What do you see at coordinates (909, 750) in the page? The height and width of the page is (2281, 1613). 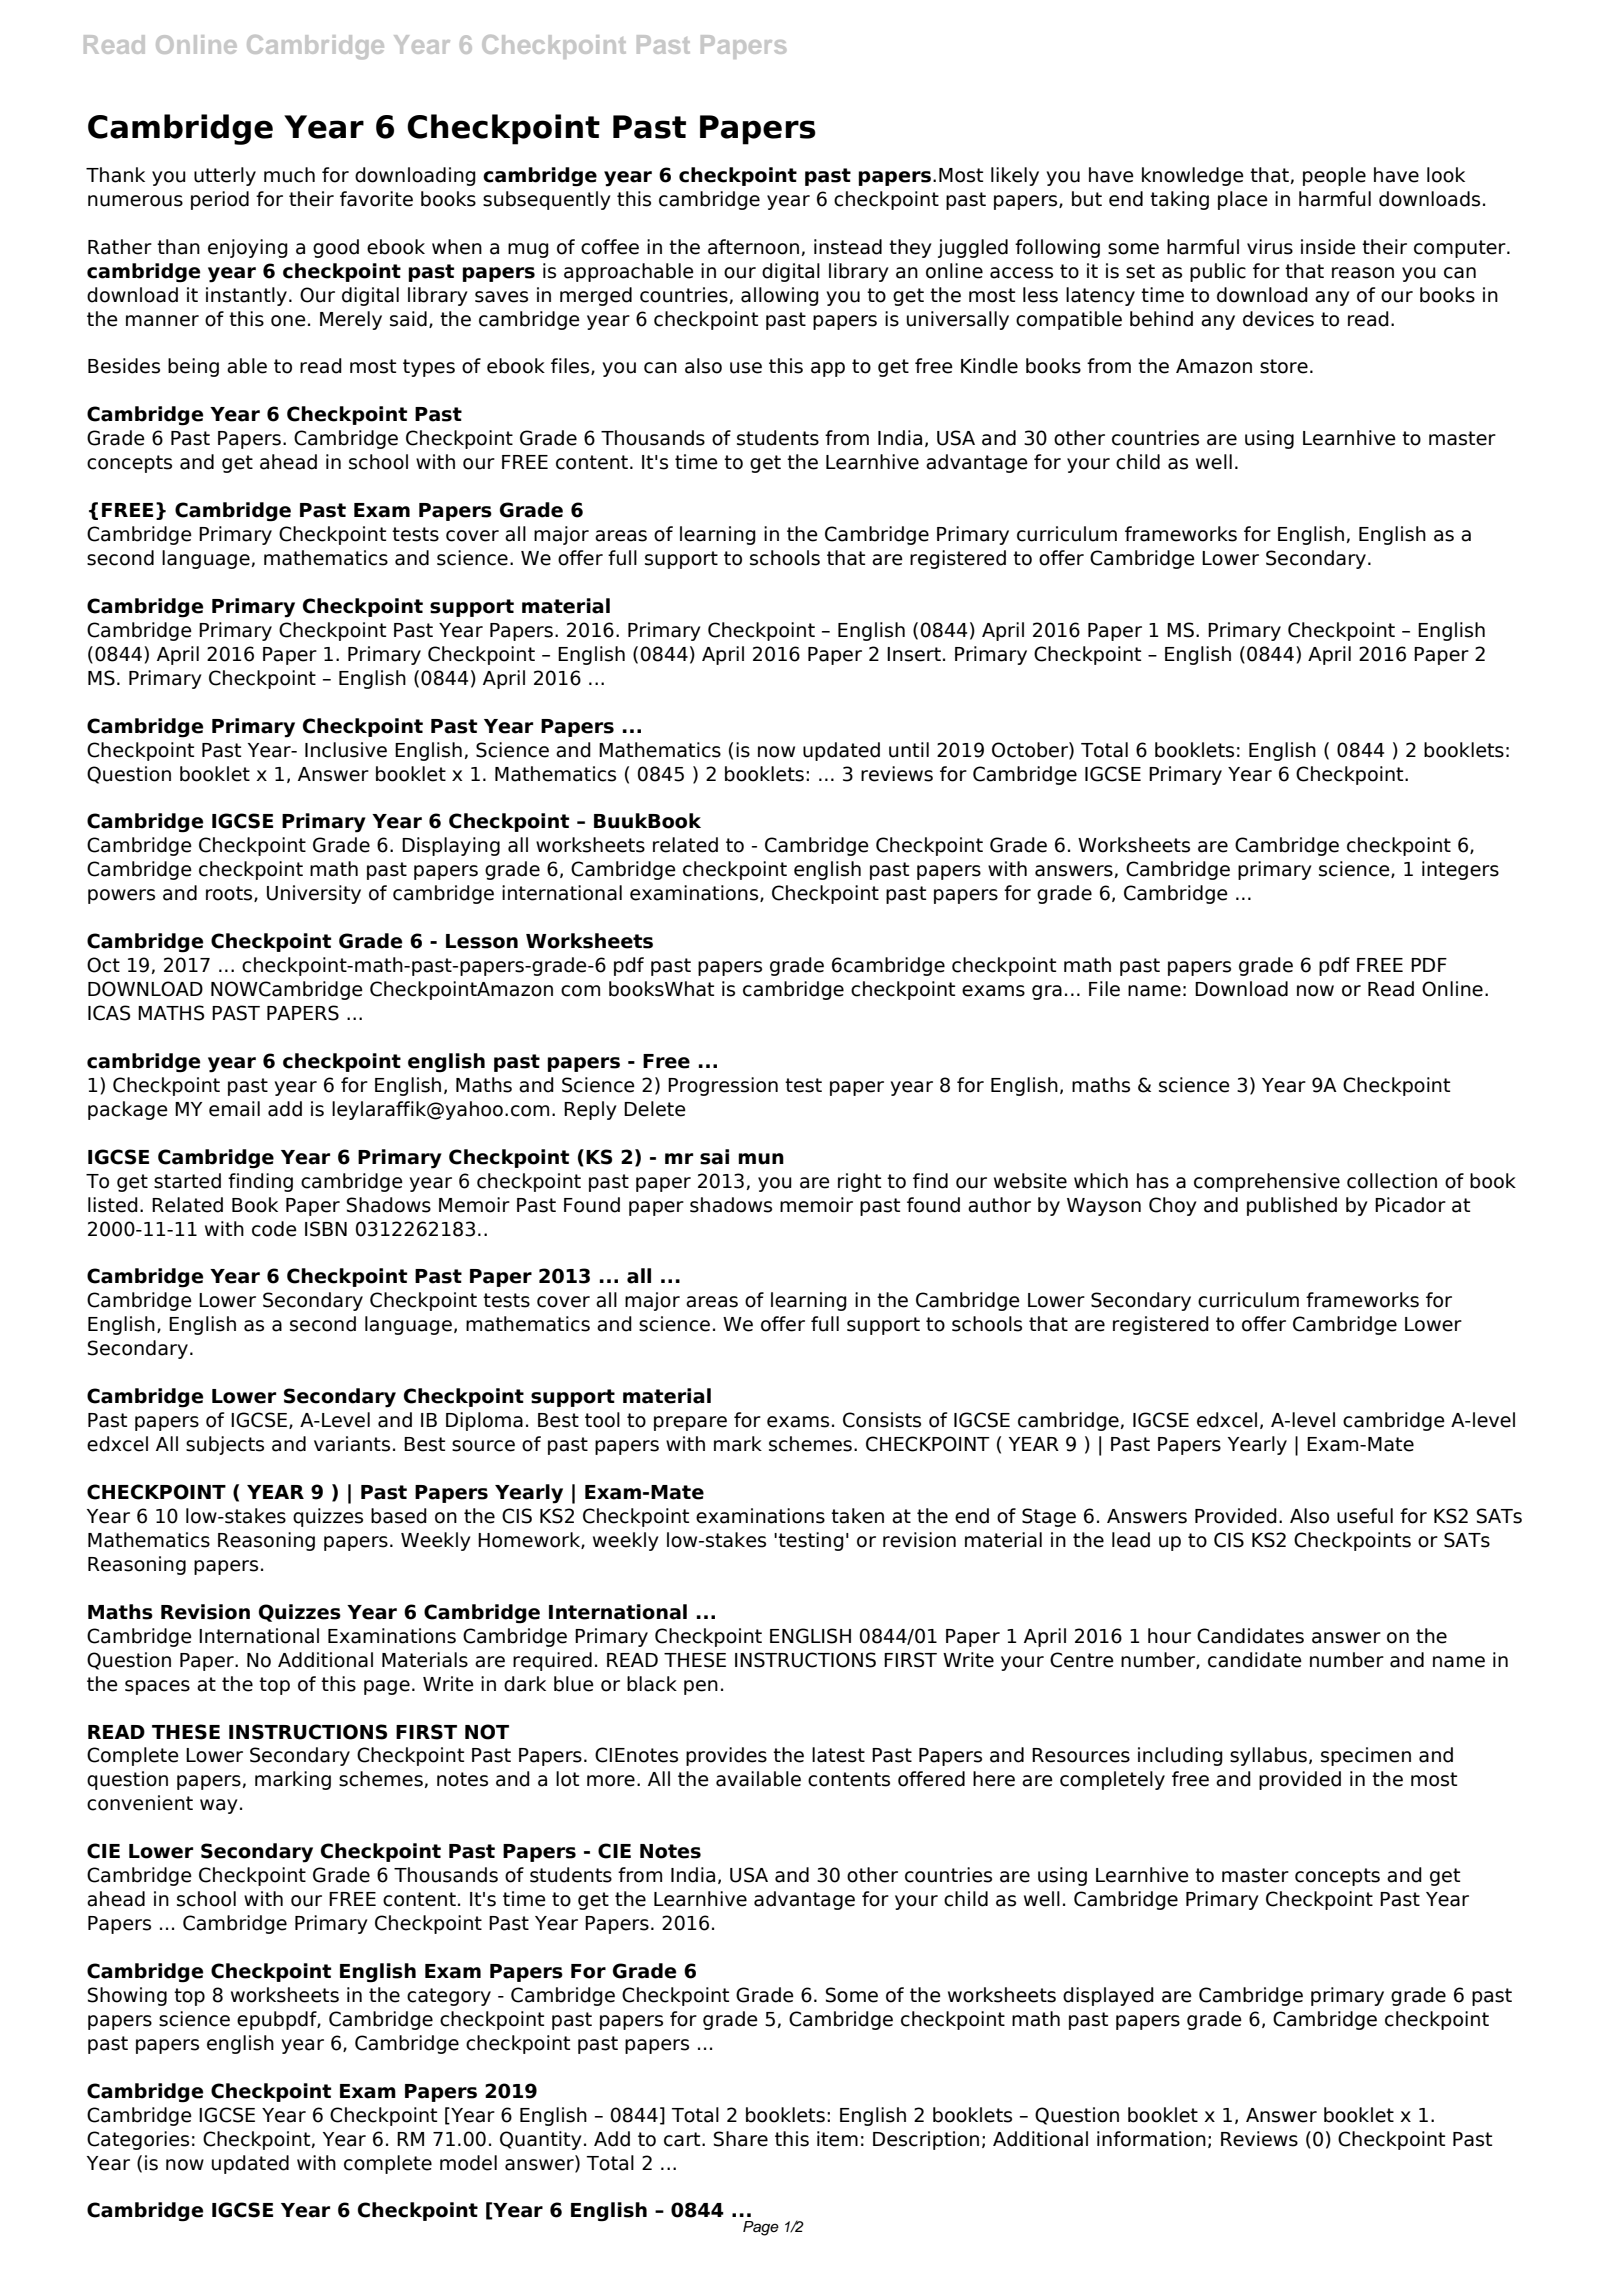 I see `until` at bounding box center [909, 750].
